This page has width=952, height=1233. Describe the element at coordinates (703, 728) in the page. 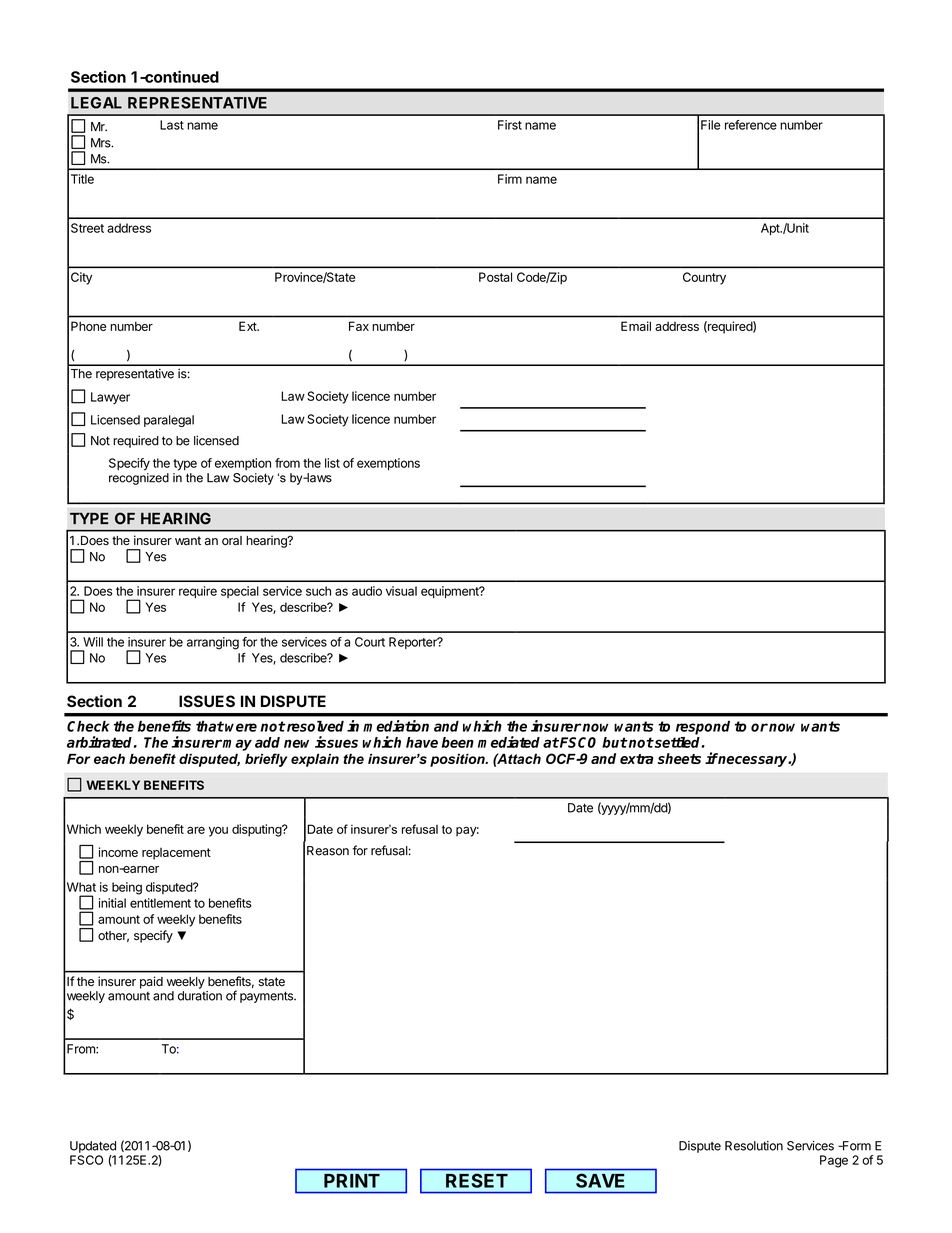

I see `respond` at that location.
